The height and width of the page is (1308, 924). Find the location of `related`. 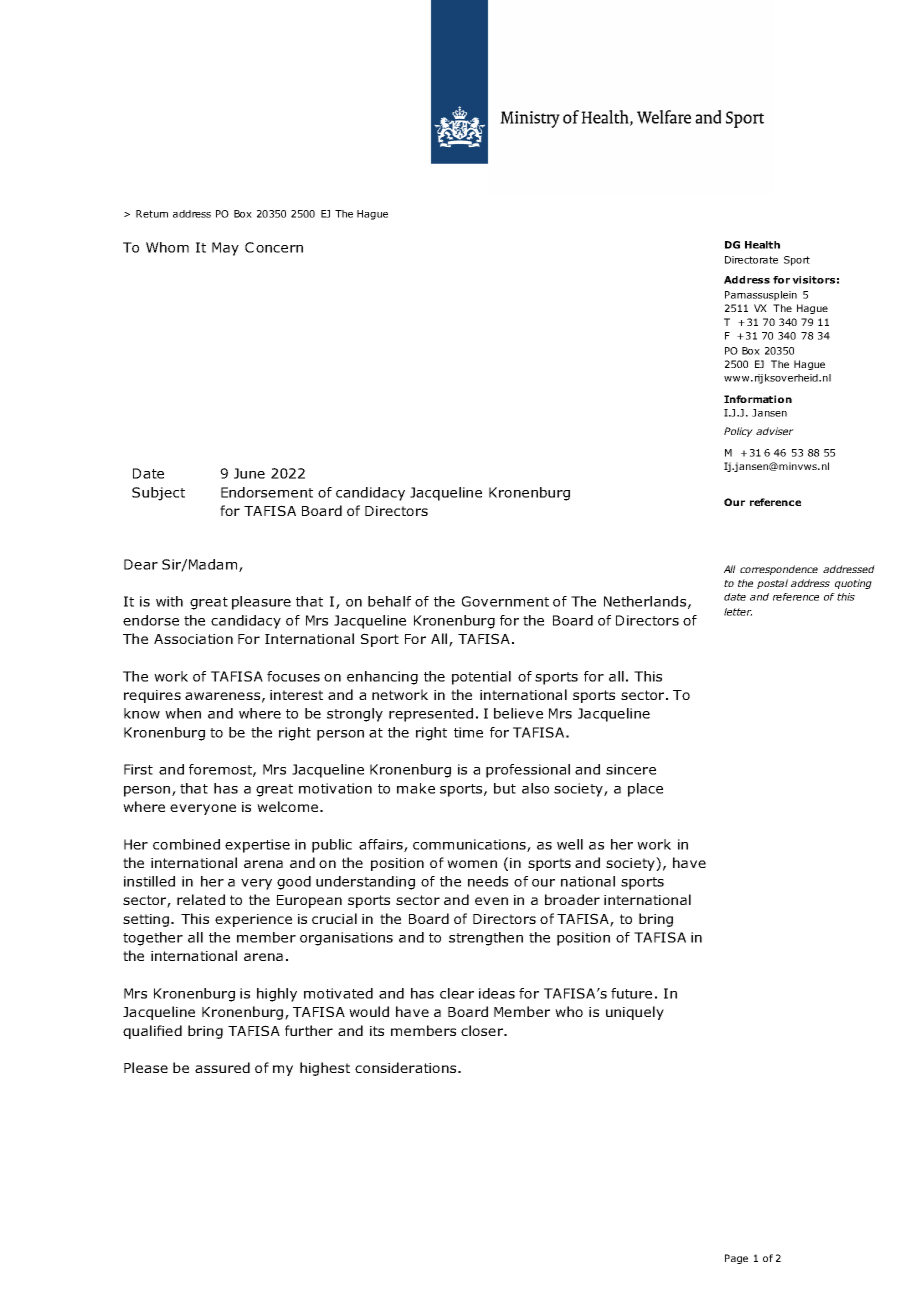

related is located at coordinates (201, 899).
